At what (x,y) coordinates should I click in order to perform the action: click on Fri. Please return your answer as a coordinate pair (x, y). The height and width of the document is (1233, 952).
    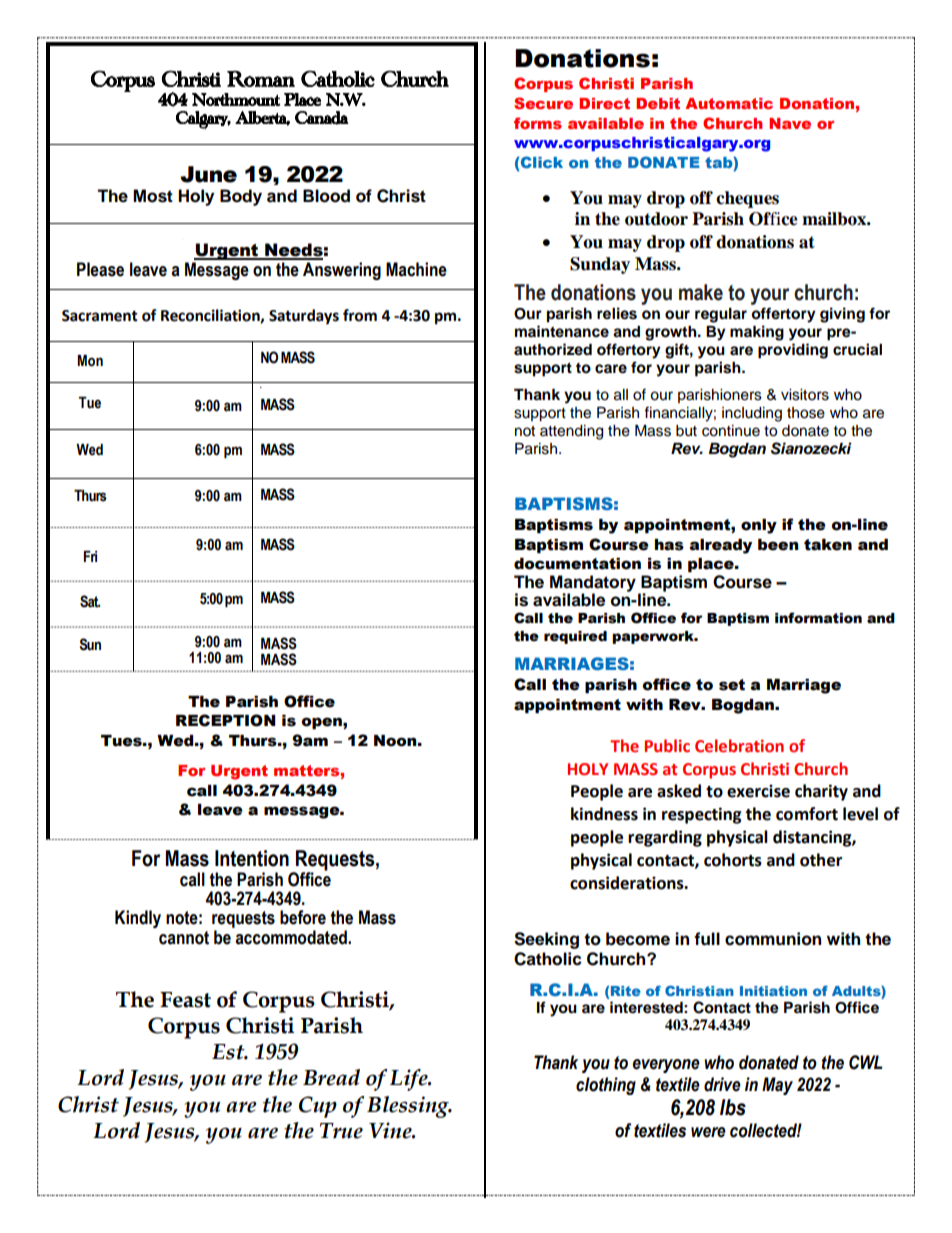
    Looking at the image, I should click on (90, 556).
